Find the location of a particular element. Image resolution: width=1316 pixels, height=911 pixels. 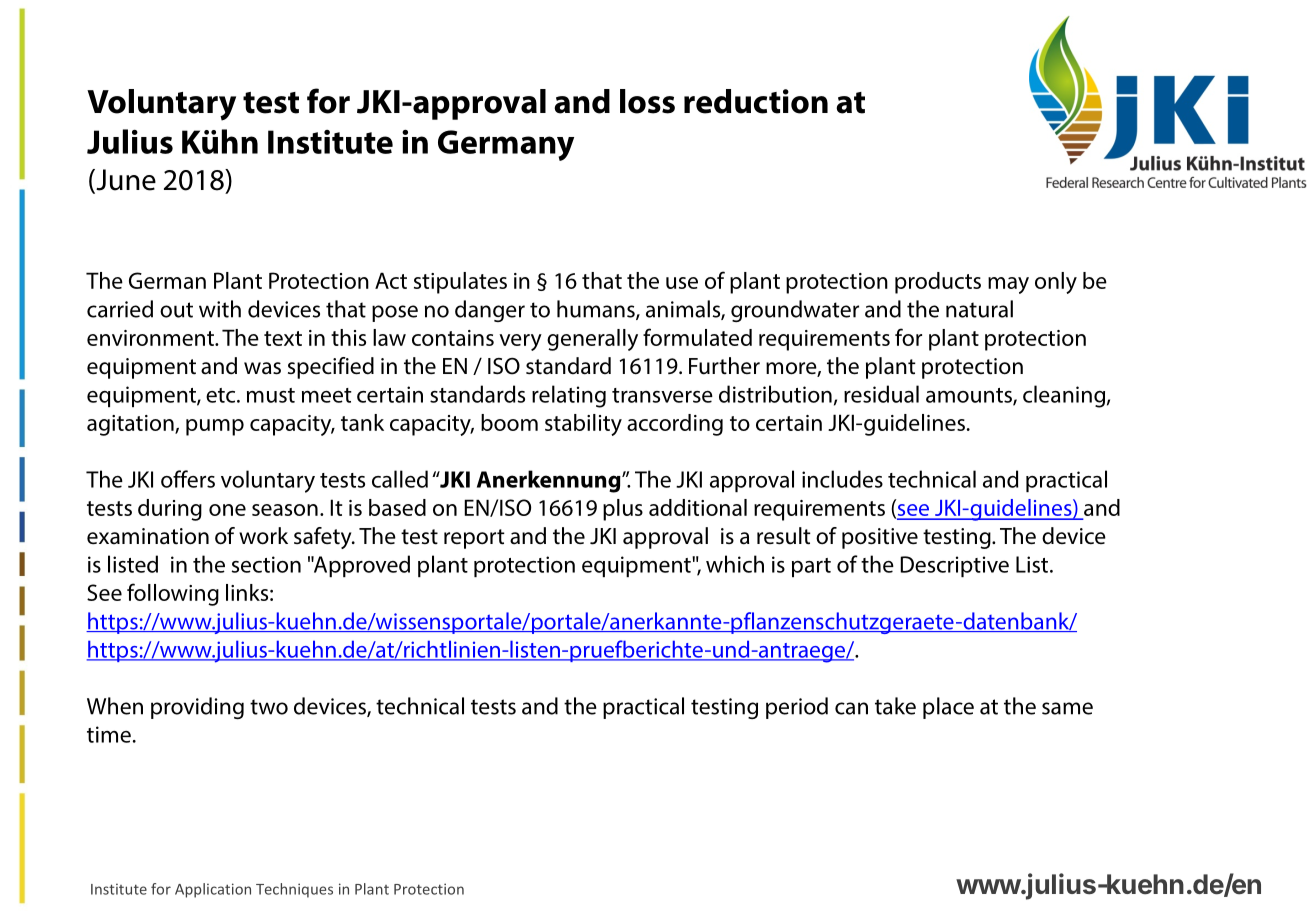

humans is located at coordinates (597, 310).
